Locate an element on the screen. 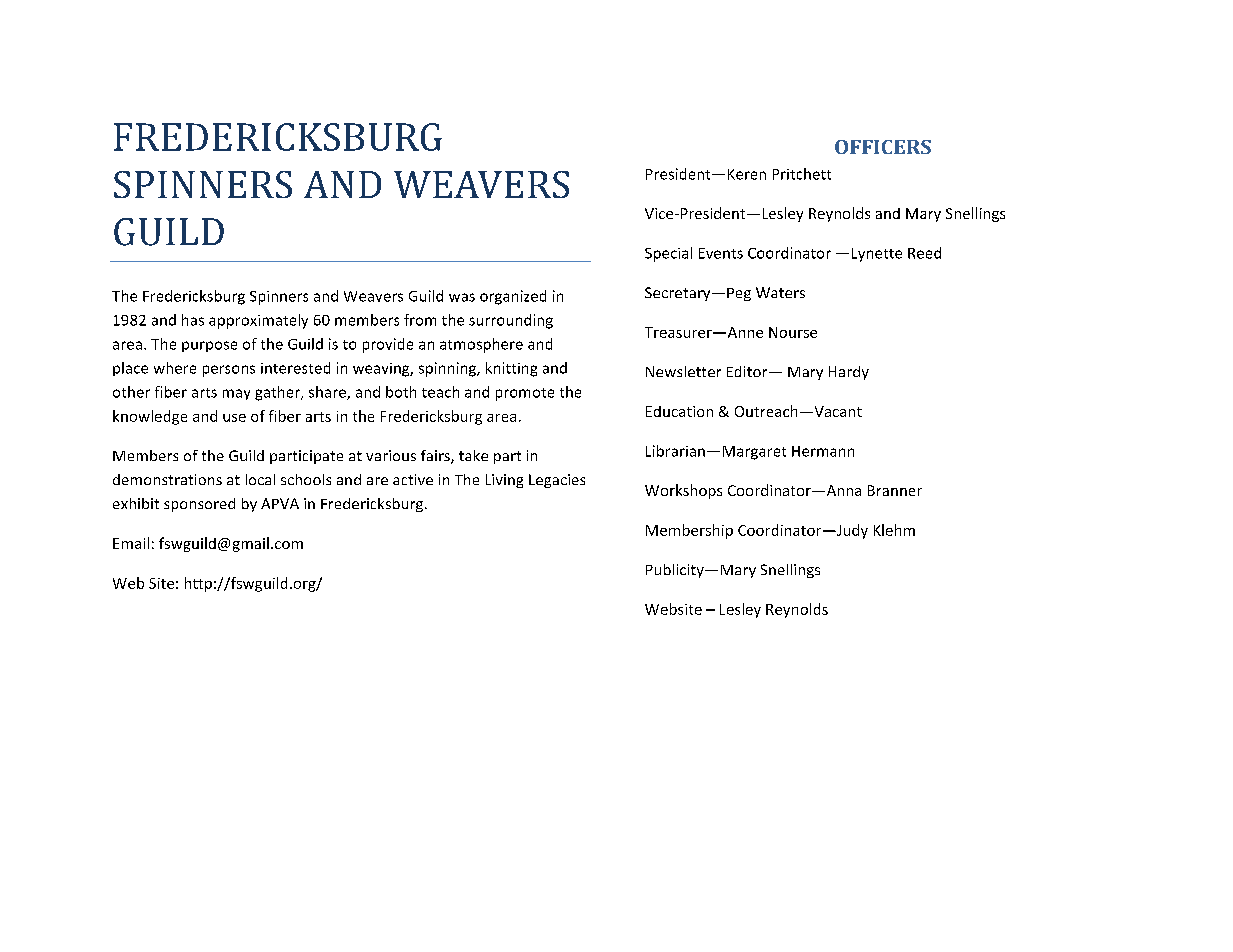 The height and width of the screenshot is (952, 1233). Living is located at coordinates (504, 481).
